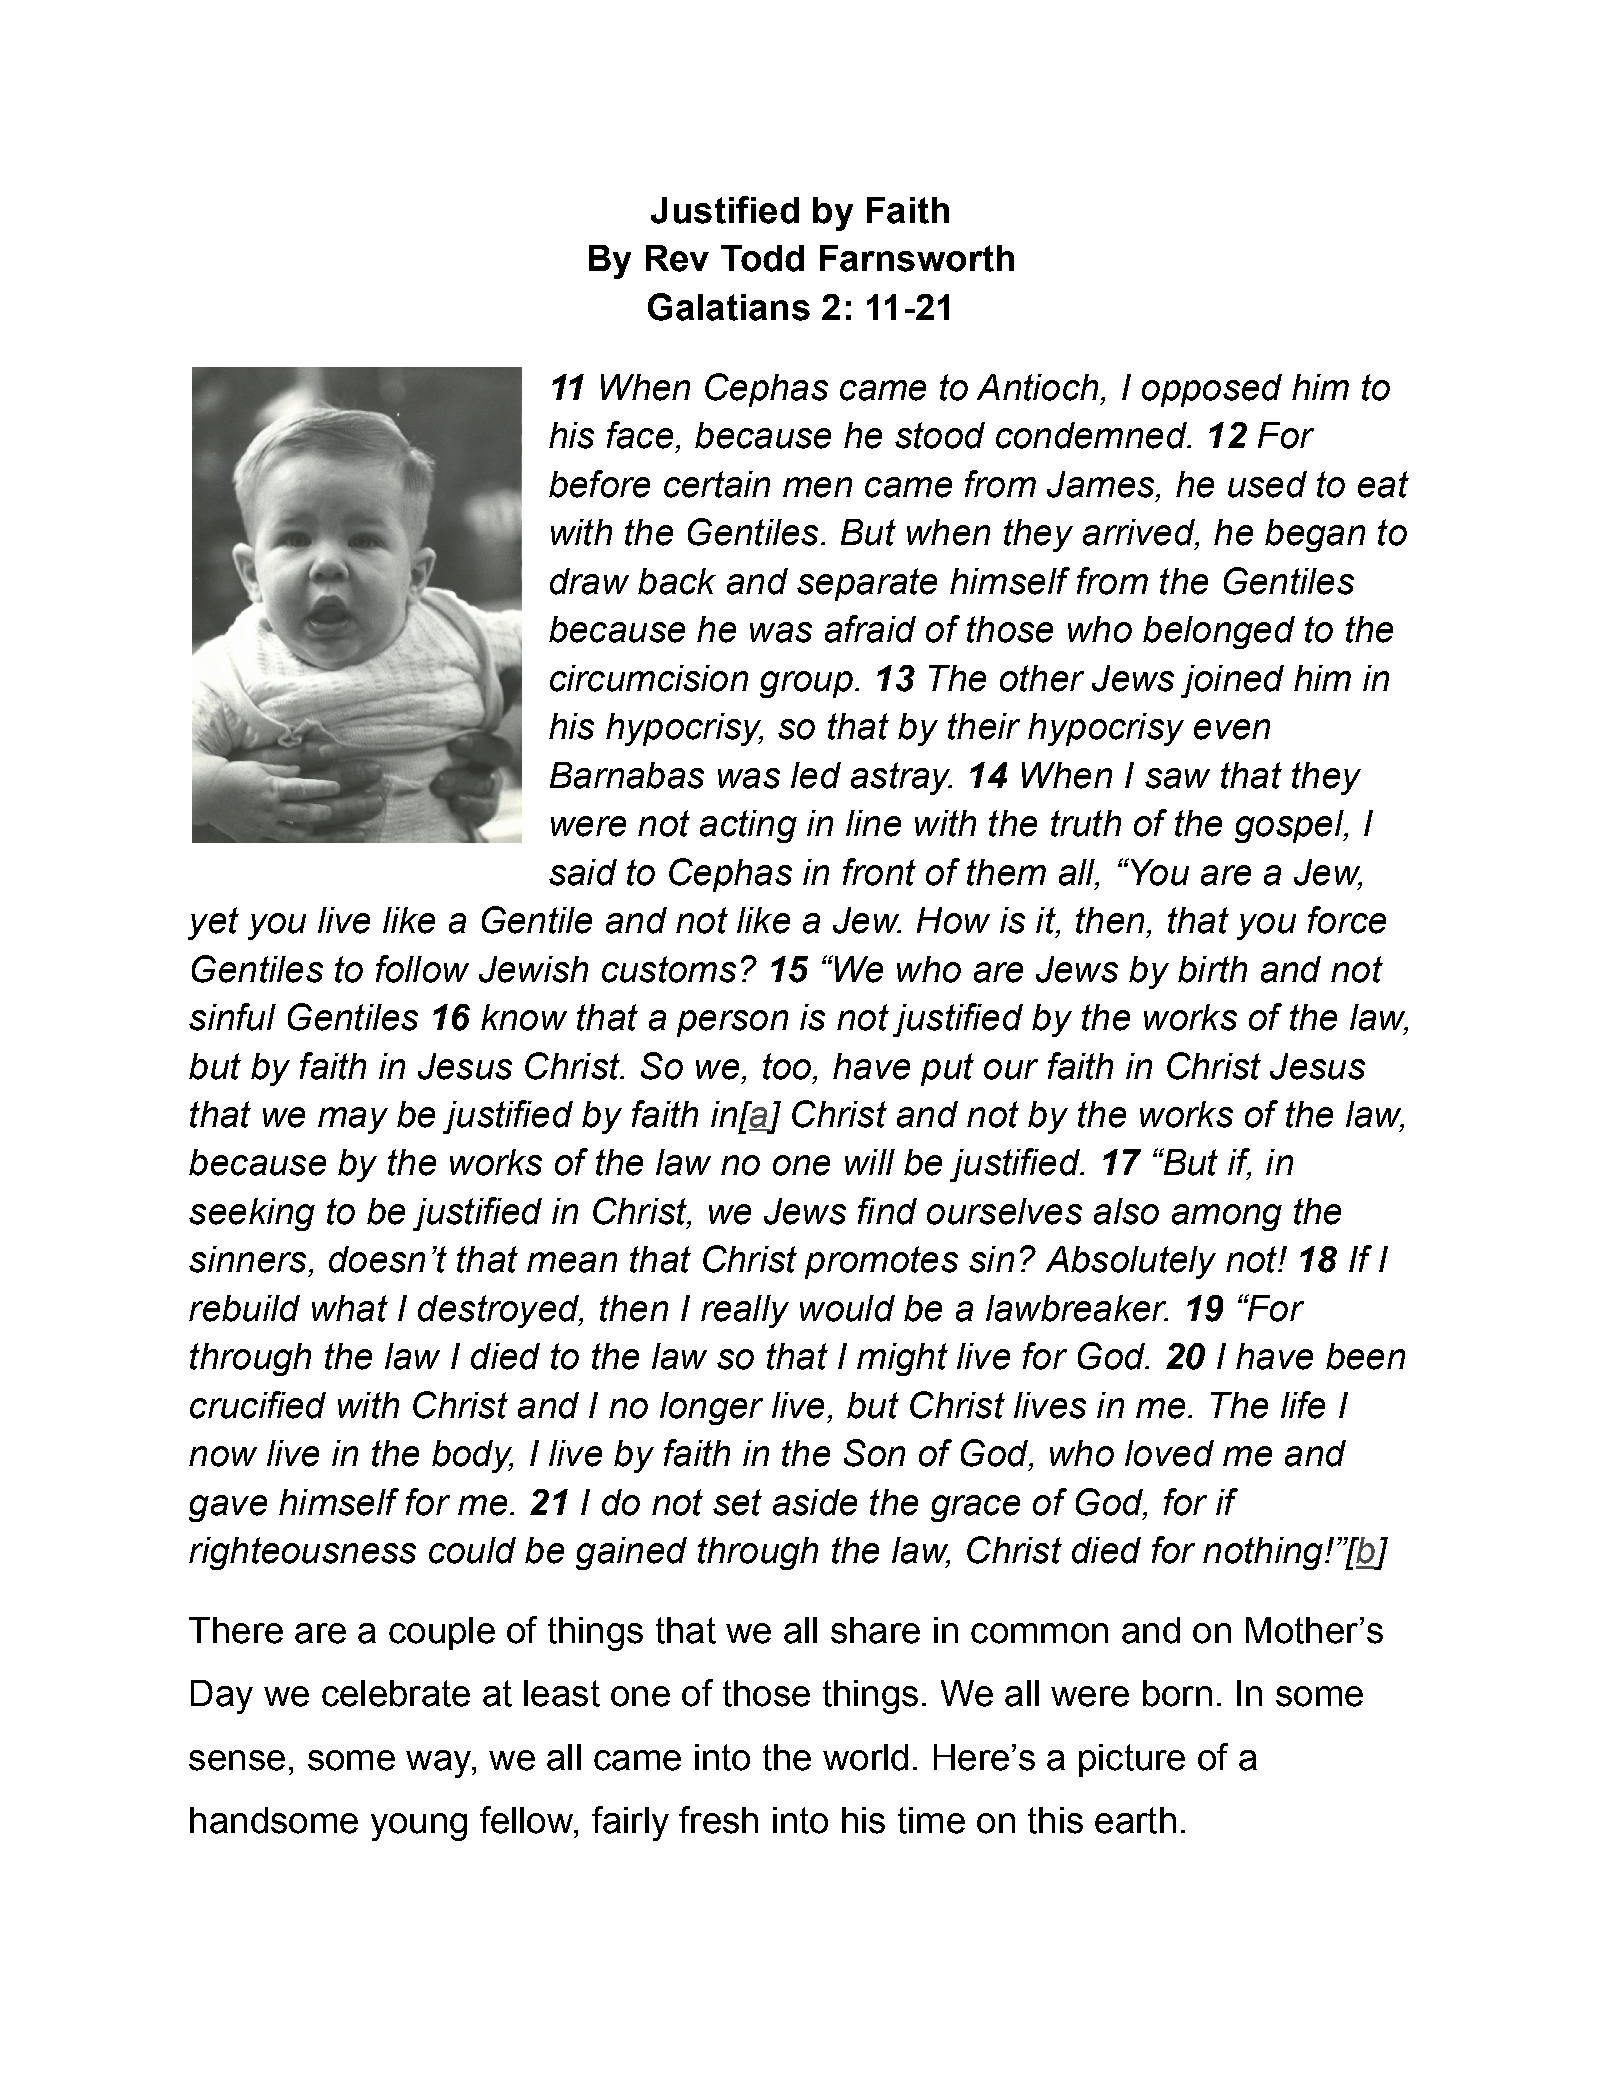 The image size is (1602, 2074). I want to click on world, so click(865, 1757).
